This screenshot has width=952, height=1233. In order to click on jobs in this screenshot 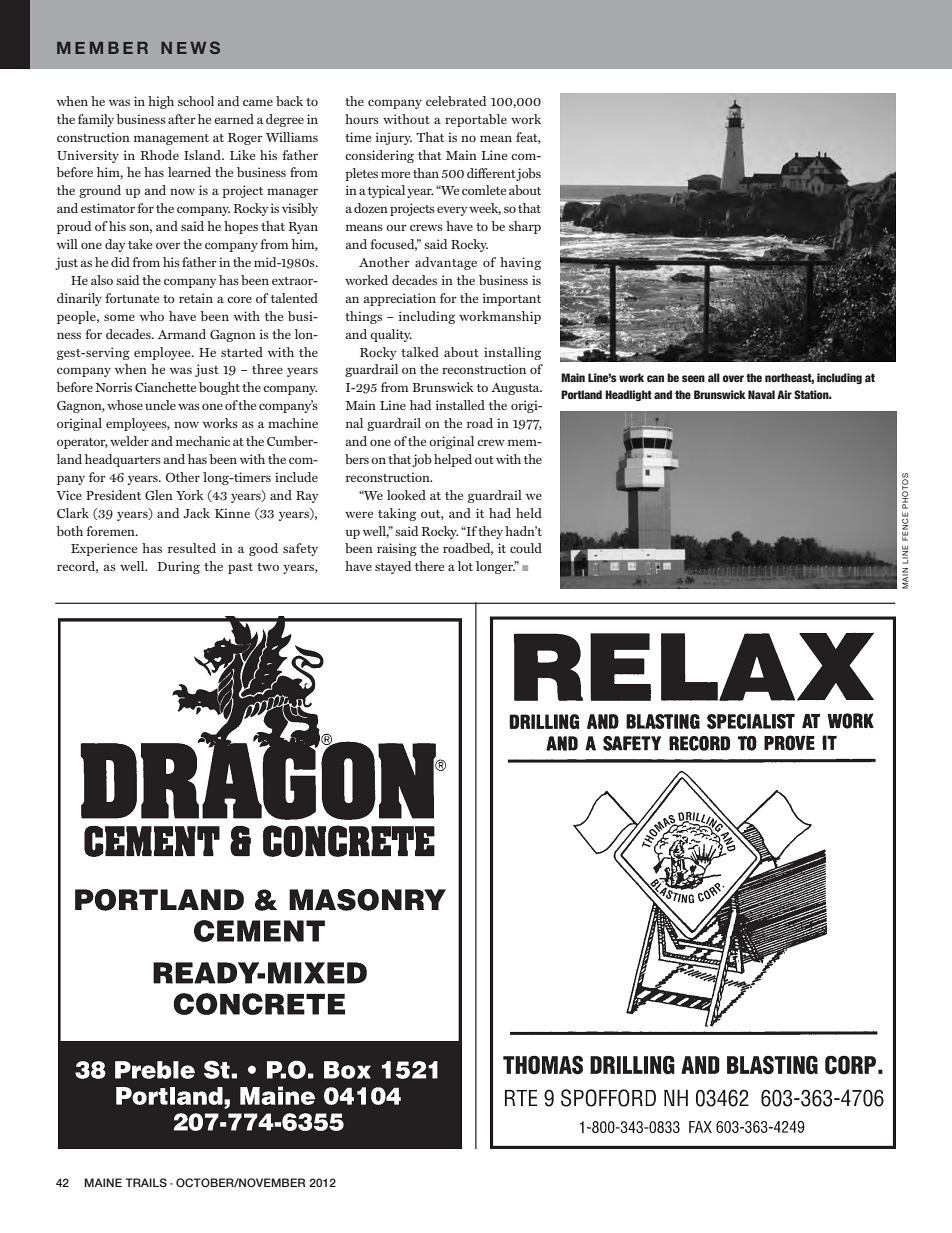, I will do `click(528, 174)`.
